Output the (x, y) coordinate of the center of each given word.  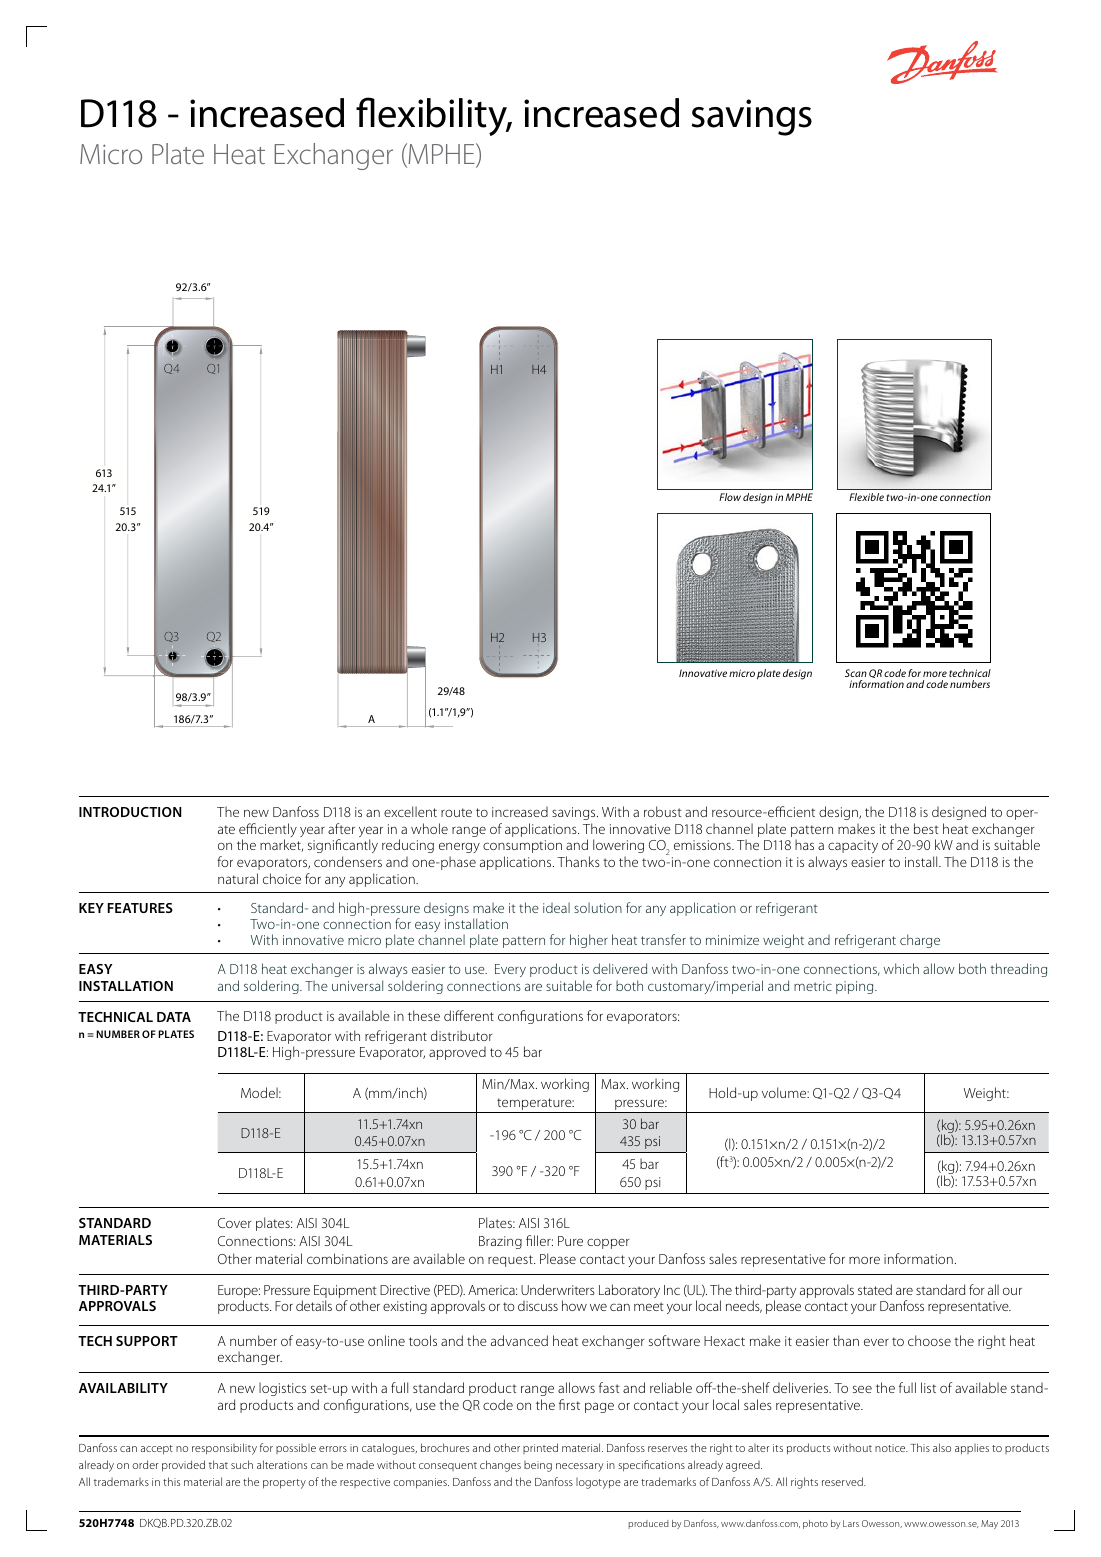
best (926, 828)
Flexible (866, 497)
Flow (730, 497)
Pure (570, 1241)
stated (875, 1289)
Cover (234, 1223)
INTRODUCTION (130, 812)
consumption (522, 846)
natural (238, 878)
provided (183, 1466)
